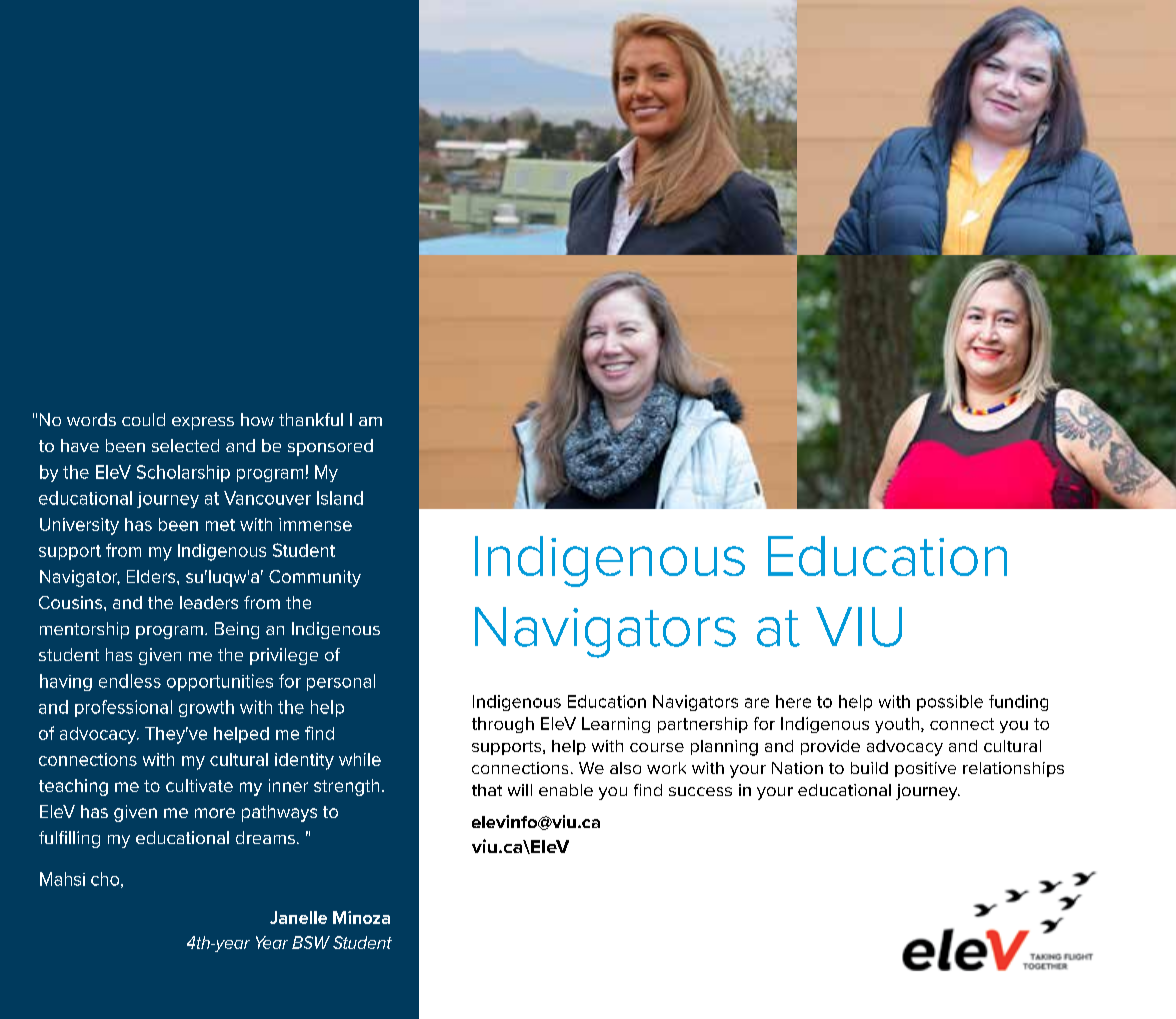  What do you see at coordinates (330, 447) in the document?
I see `sponsored` at bounding box center [330, 447].
